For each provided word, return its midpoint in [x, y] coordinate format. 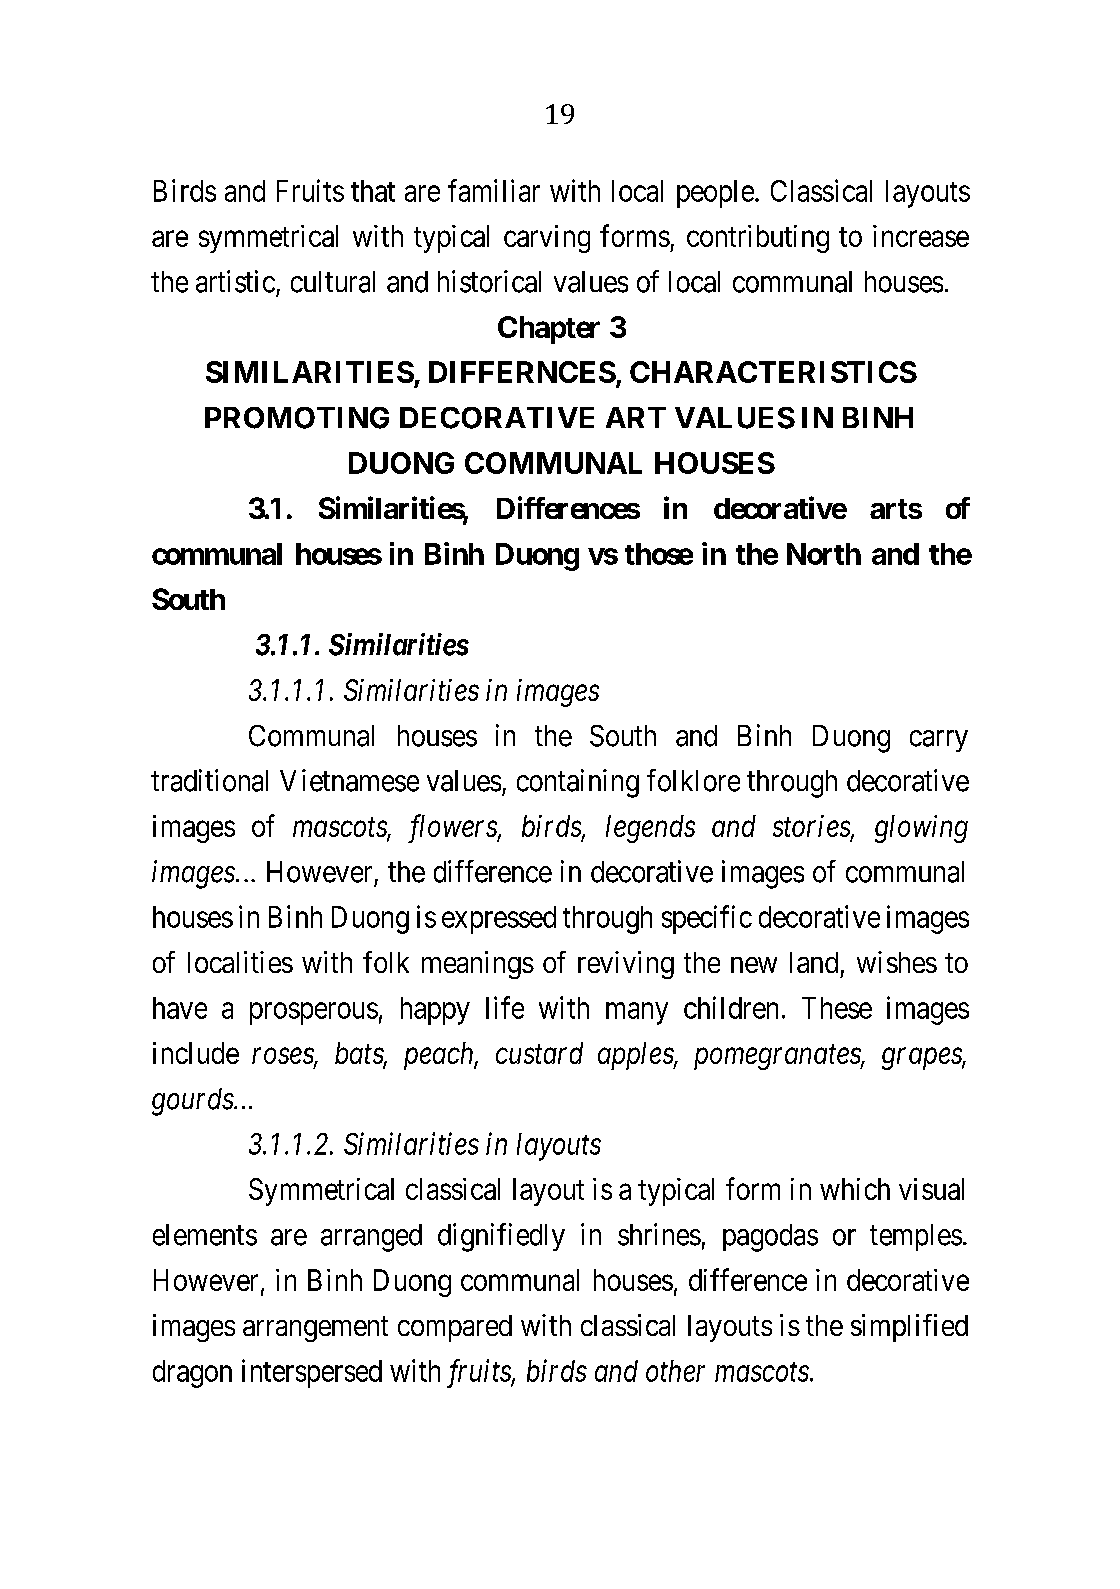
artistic [235, 281]
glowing [921, 829]
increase [921, 236]
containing [578, 783]
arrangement [315, 1329]
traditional [209, 780]
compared [455, 1328]
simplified [909, 1328]
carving [547, 239]
